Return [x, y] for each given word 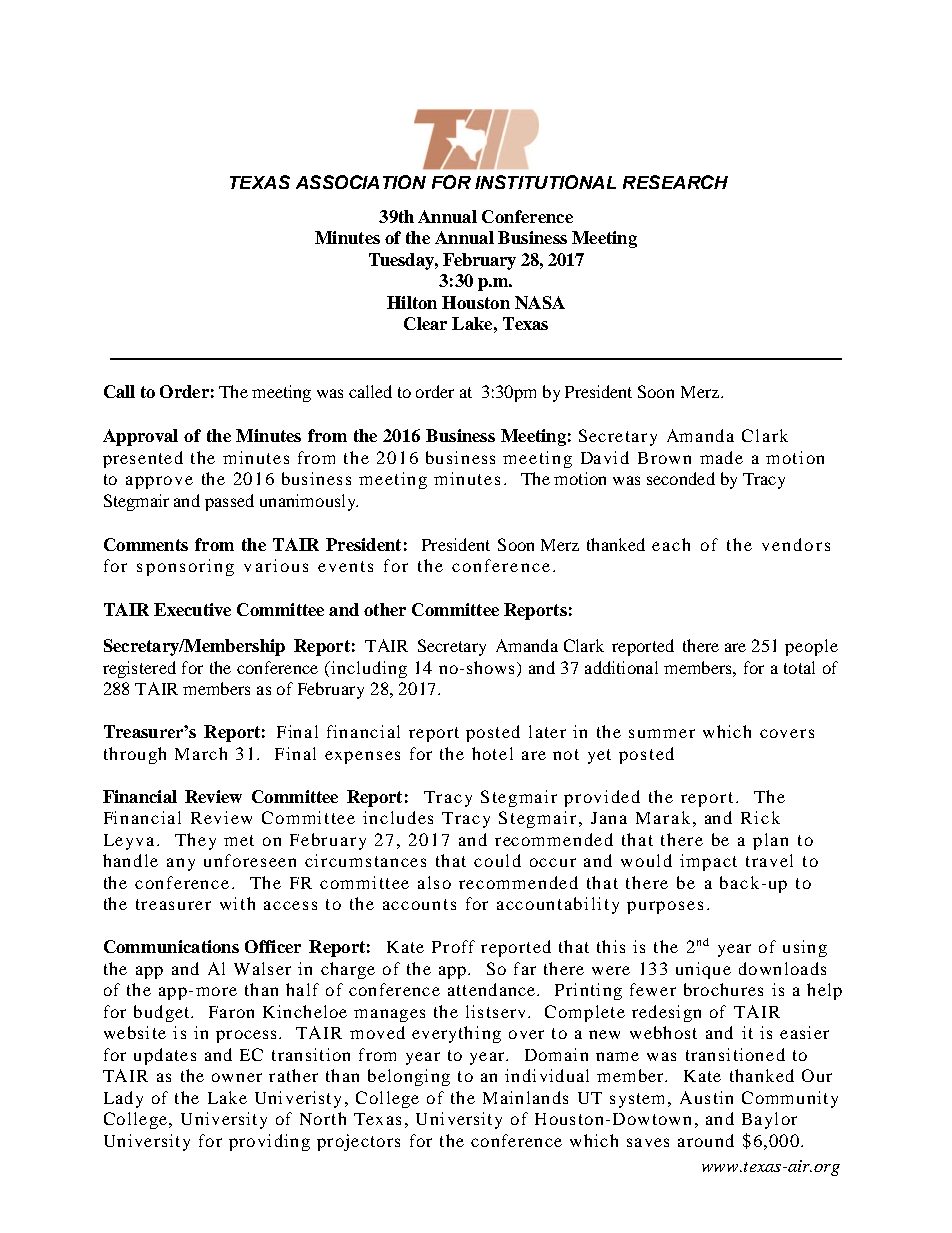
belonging [409, 1077]
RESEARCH [675, 182]
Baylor [769, 1120]
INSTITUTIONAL [545, 182]
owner [237, 1077]
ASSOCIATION [361, 182]
